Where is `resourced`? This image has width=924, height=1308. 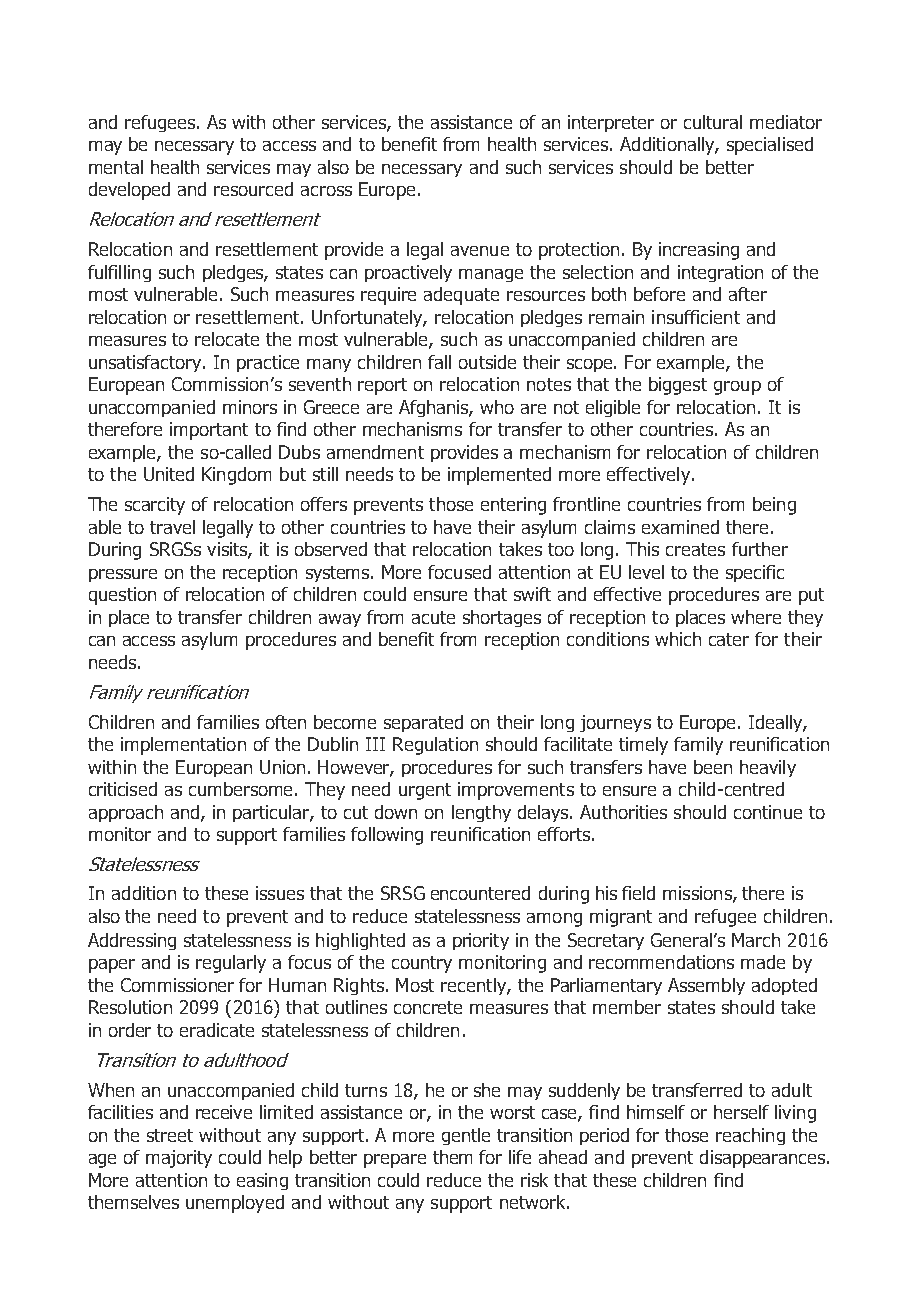
resourced is located at coordinates (253, 189).
